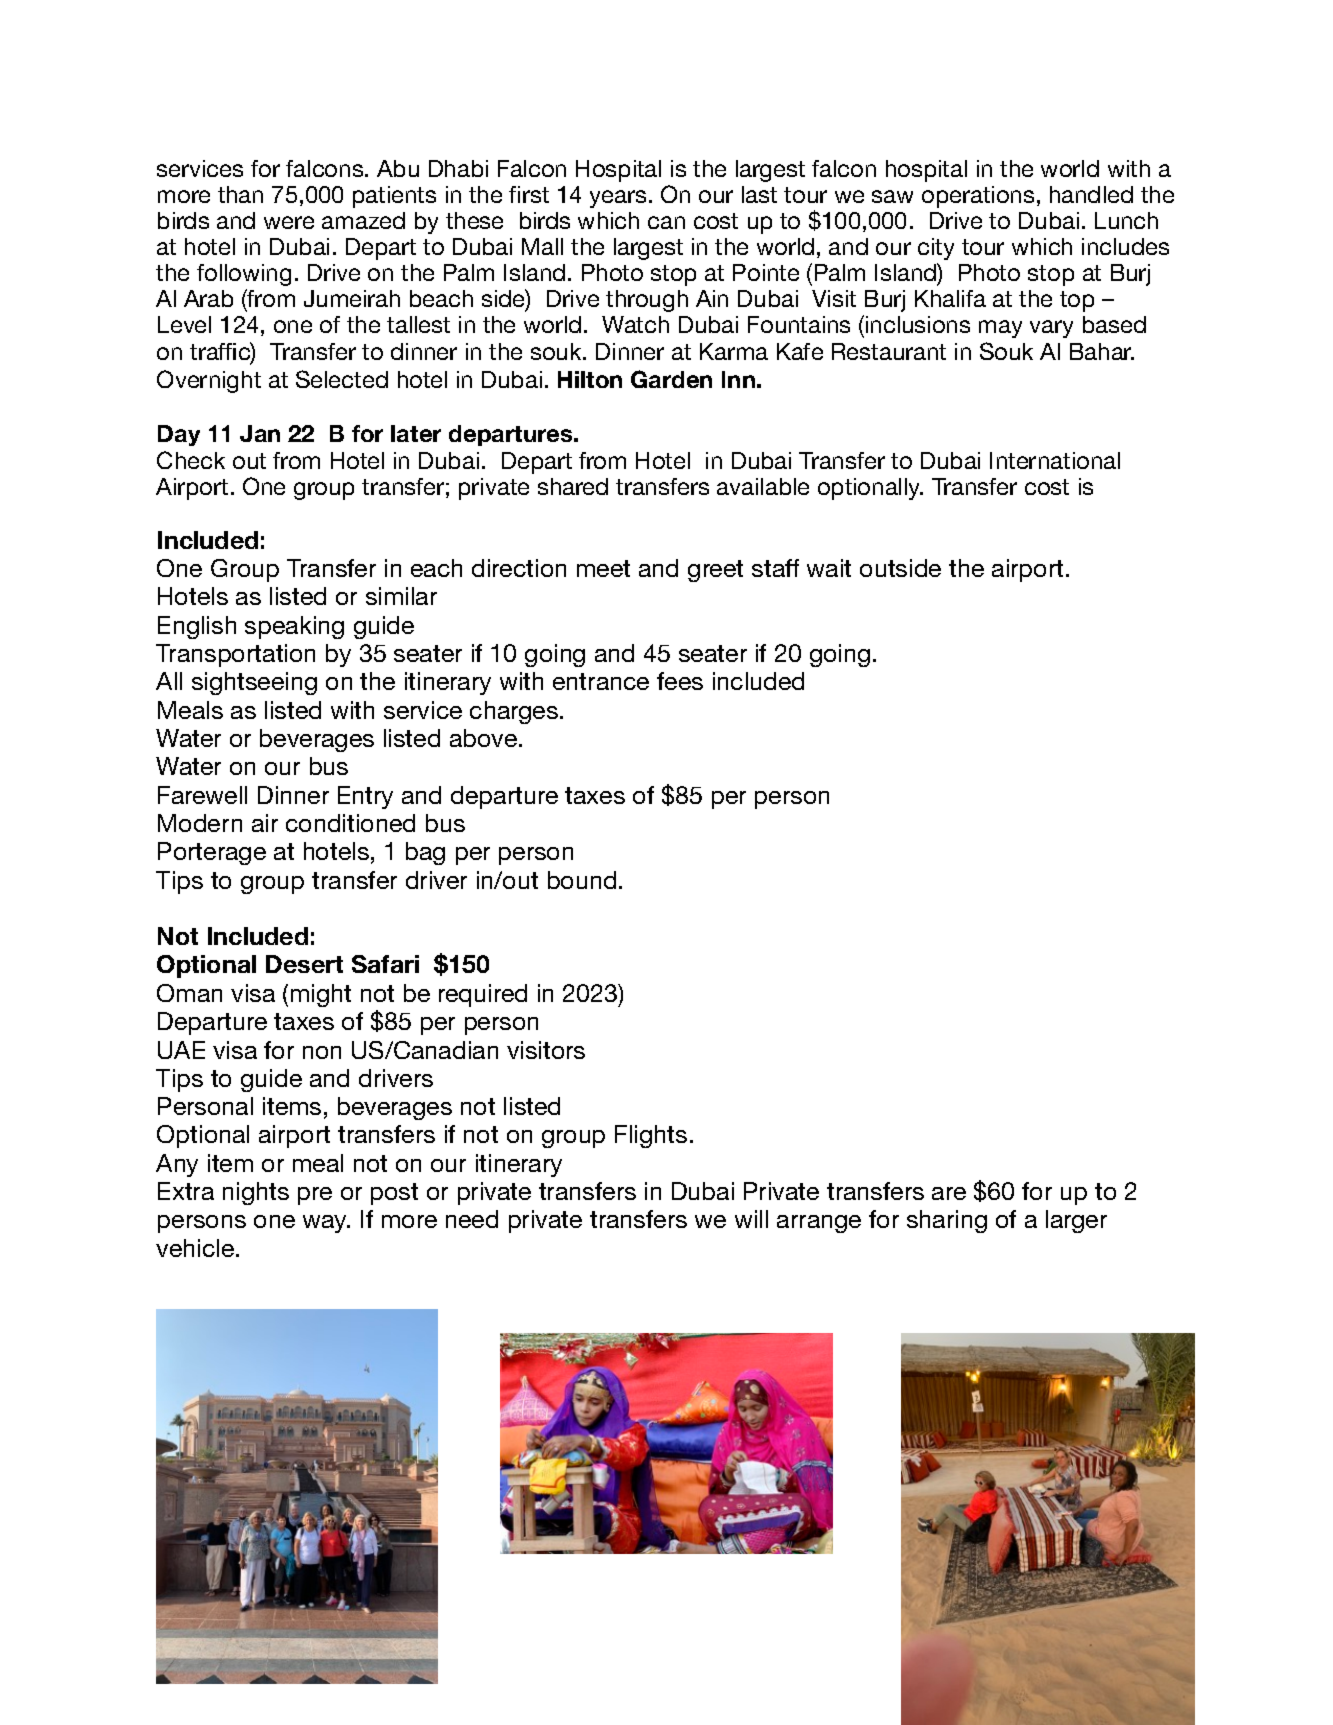 This page has height=1725, width=1333. Describe the element at coordinates (326, 1224) in the page. I see `way` at that location.
